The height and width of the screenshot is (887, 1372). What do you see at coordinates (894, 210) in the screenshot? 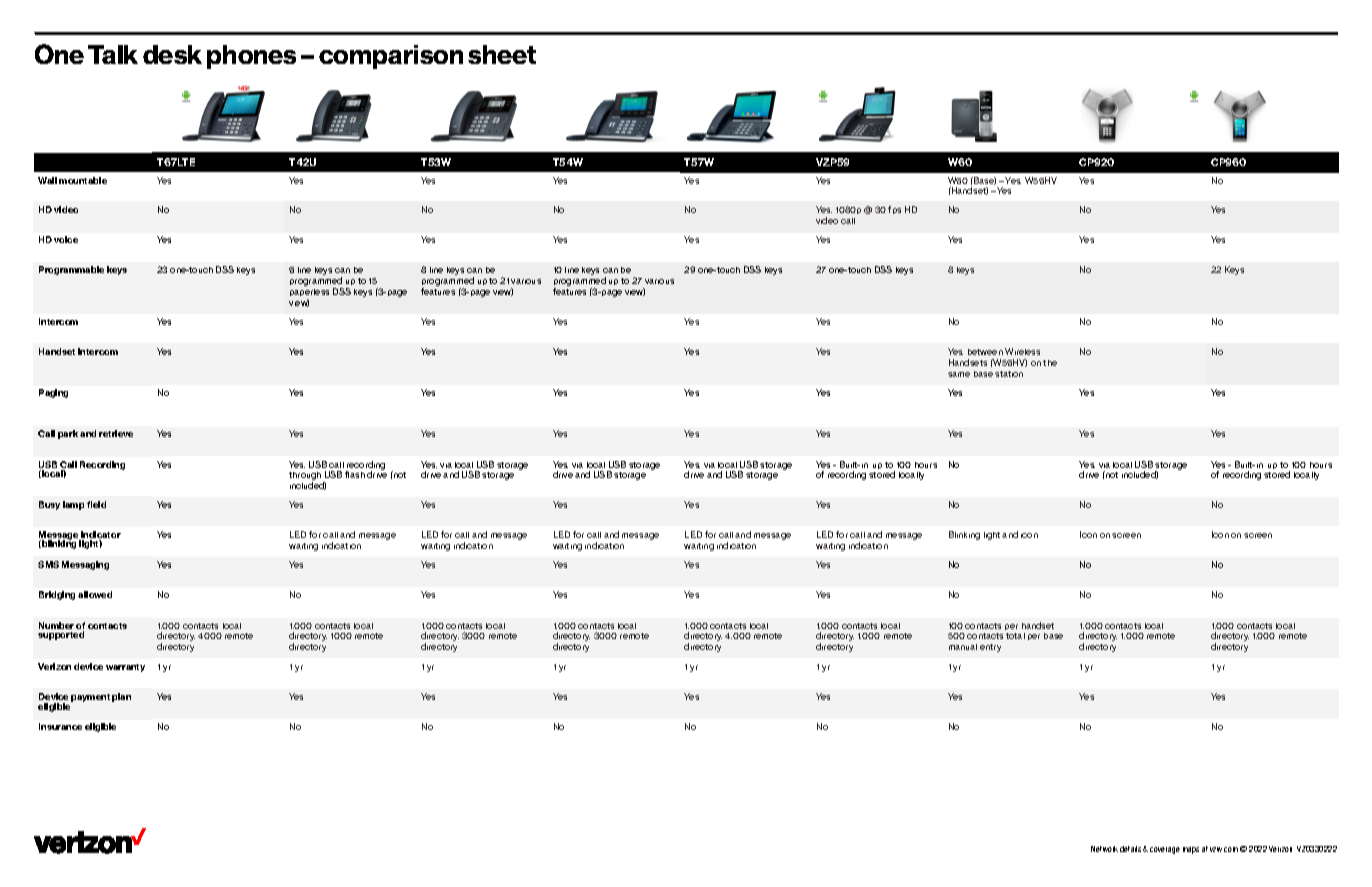
I see `fps` at bounding box center [894, 210].
